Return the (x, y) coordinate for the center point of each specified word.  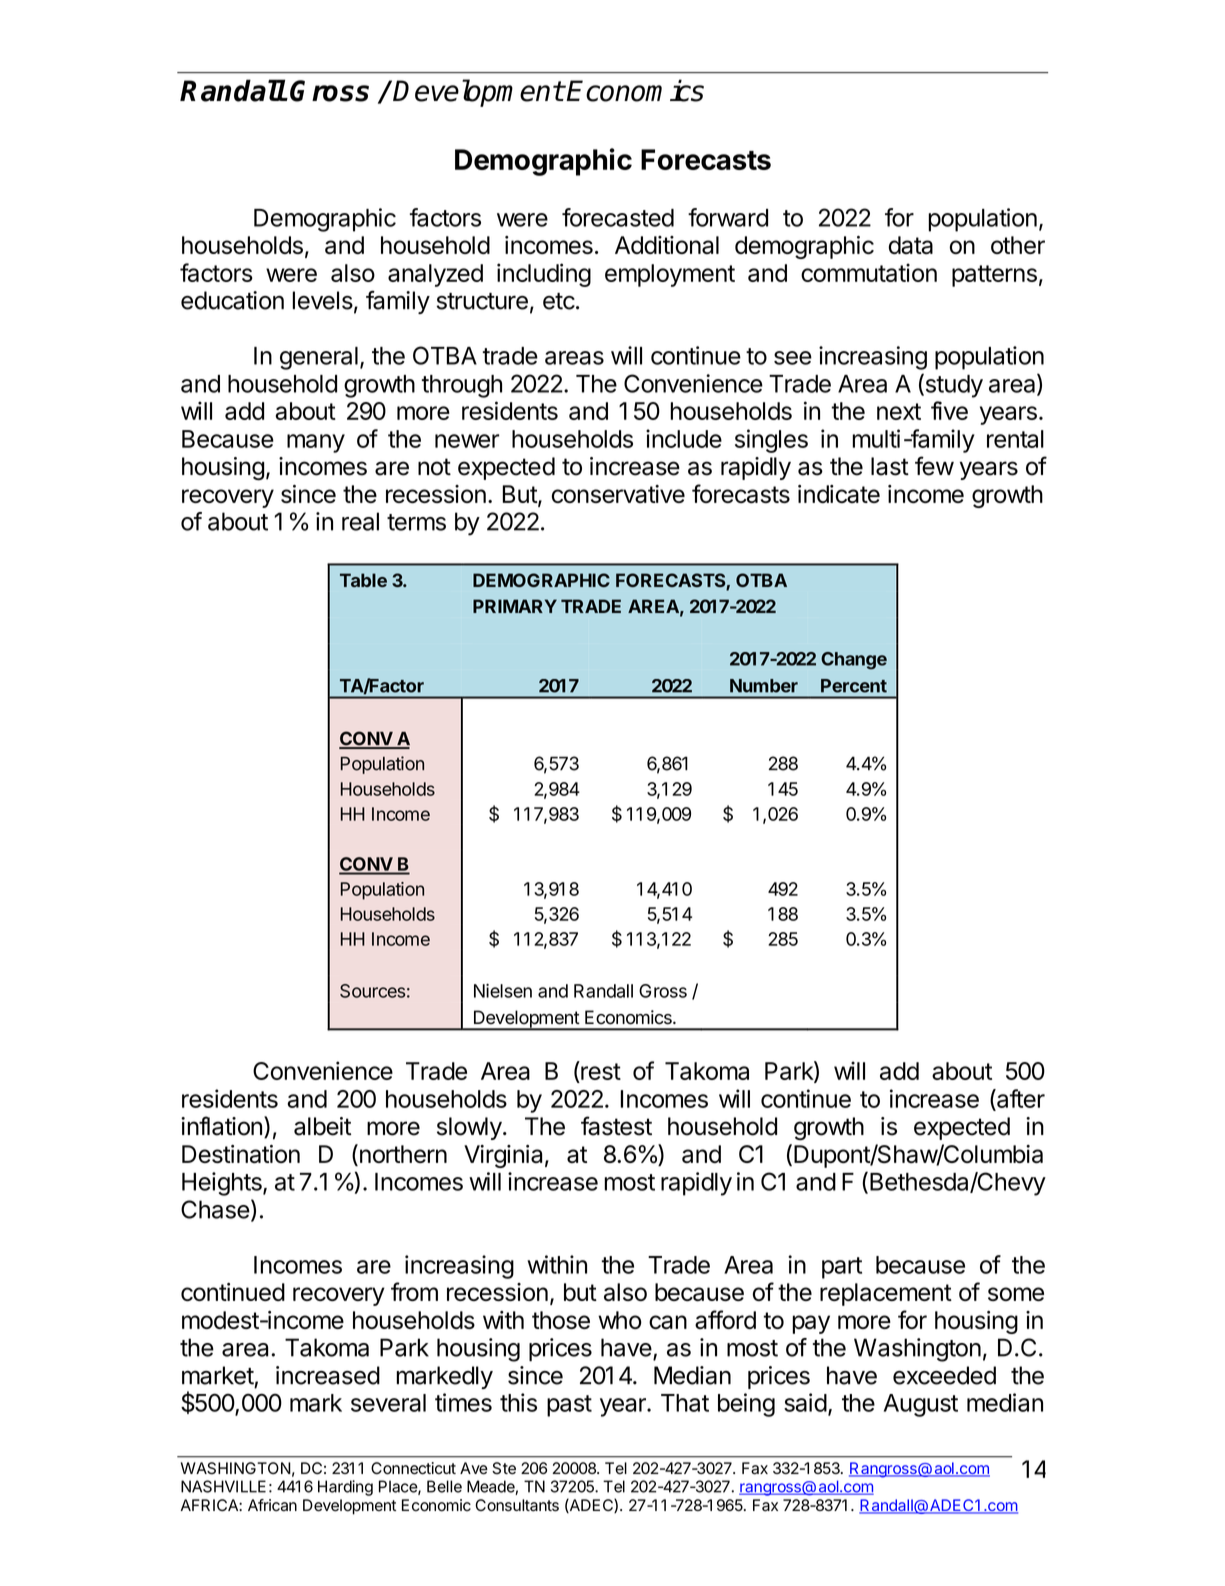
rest (600, 1072)
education (232, 300)
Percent (854, 686)
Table (363, 580)
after (1020, 1098)
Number (764, 686)
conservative (618, 494)
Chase (215, 1209)
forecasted (618, 217)
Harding (345, 1488)
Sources (372, 991)
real (360, 521)
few (934, 466)
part (842, 1268)
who (620, 1320)
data (911, 245)
